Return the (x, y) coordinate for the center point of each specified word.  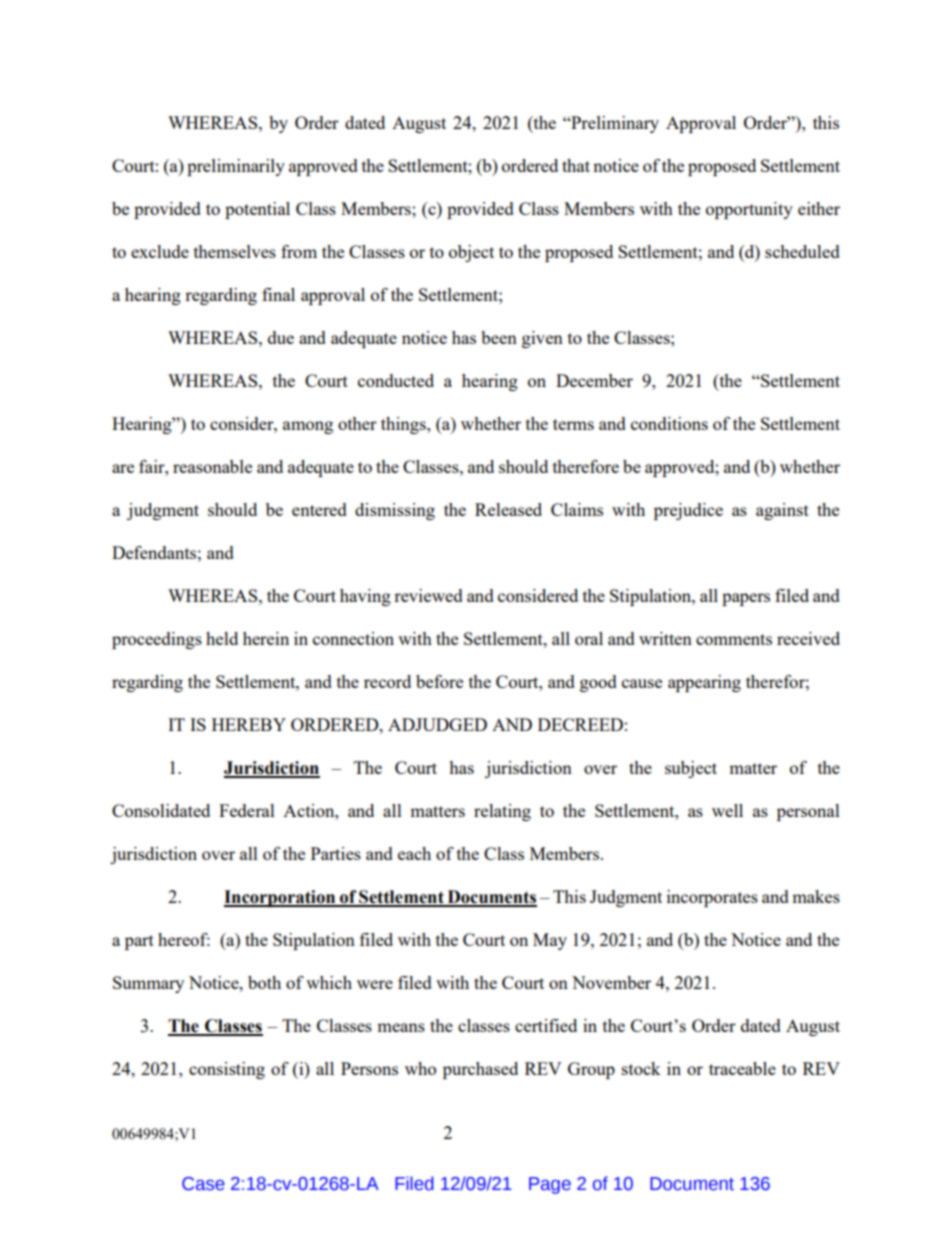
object (471, 253)
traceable (742, 1068)
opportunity (749, 210)
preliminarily (236, 167)
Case (203, 1184)
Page (550, 1185)
